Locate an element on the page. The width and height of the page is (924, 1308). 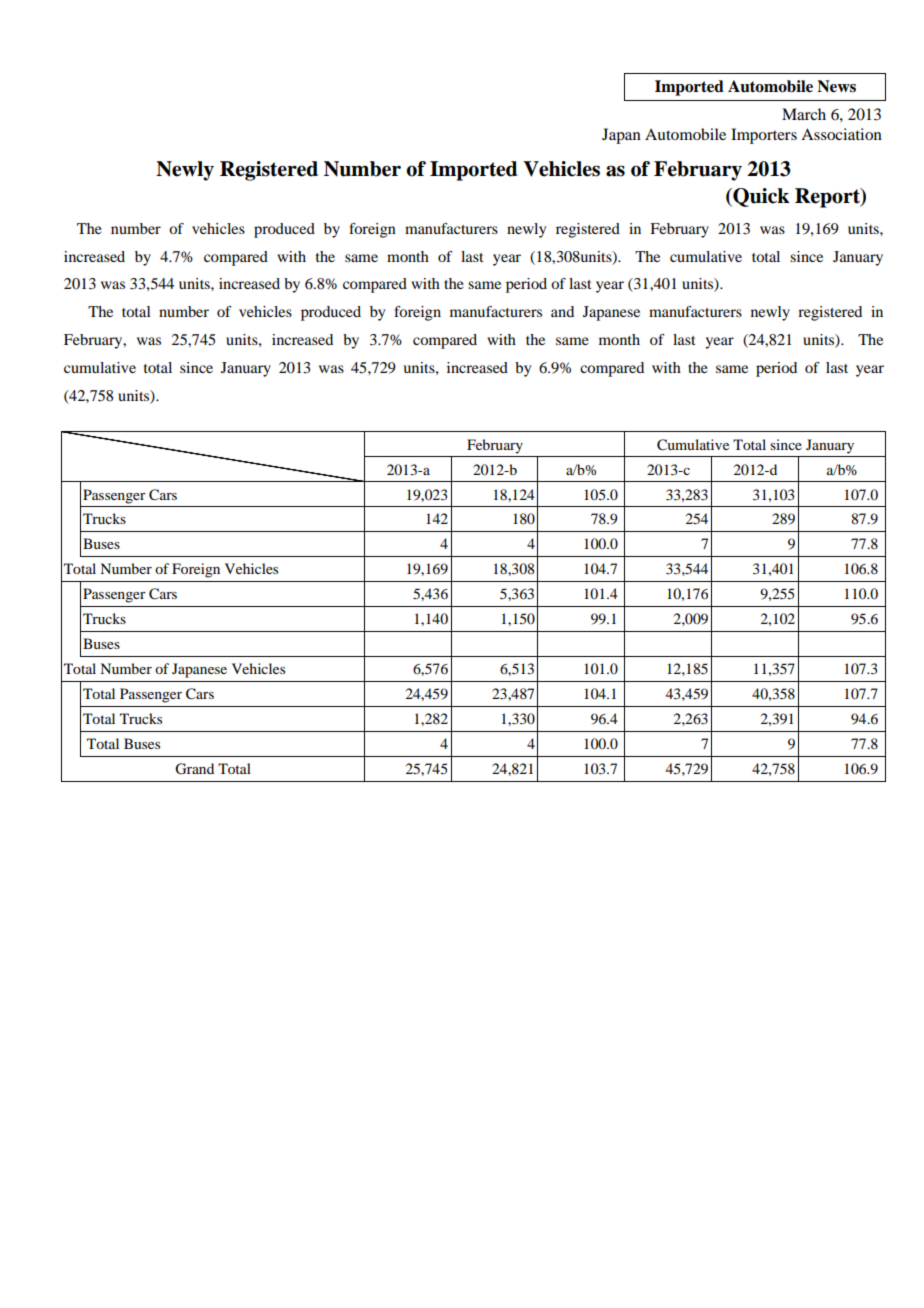
Quick is located at coordinates (760, 197).
